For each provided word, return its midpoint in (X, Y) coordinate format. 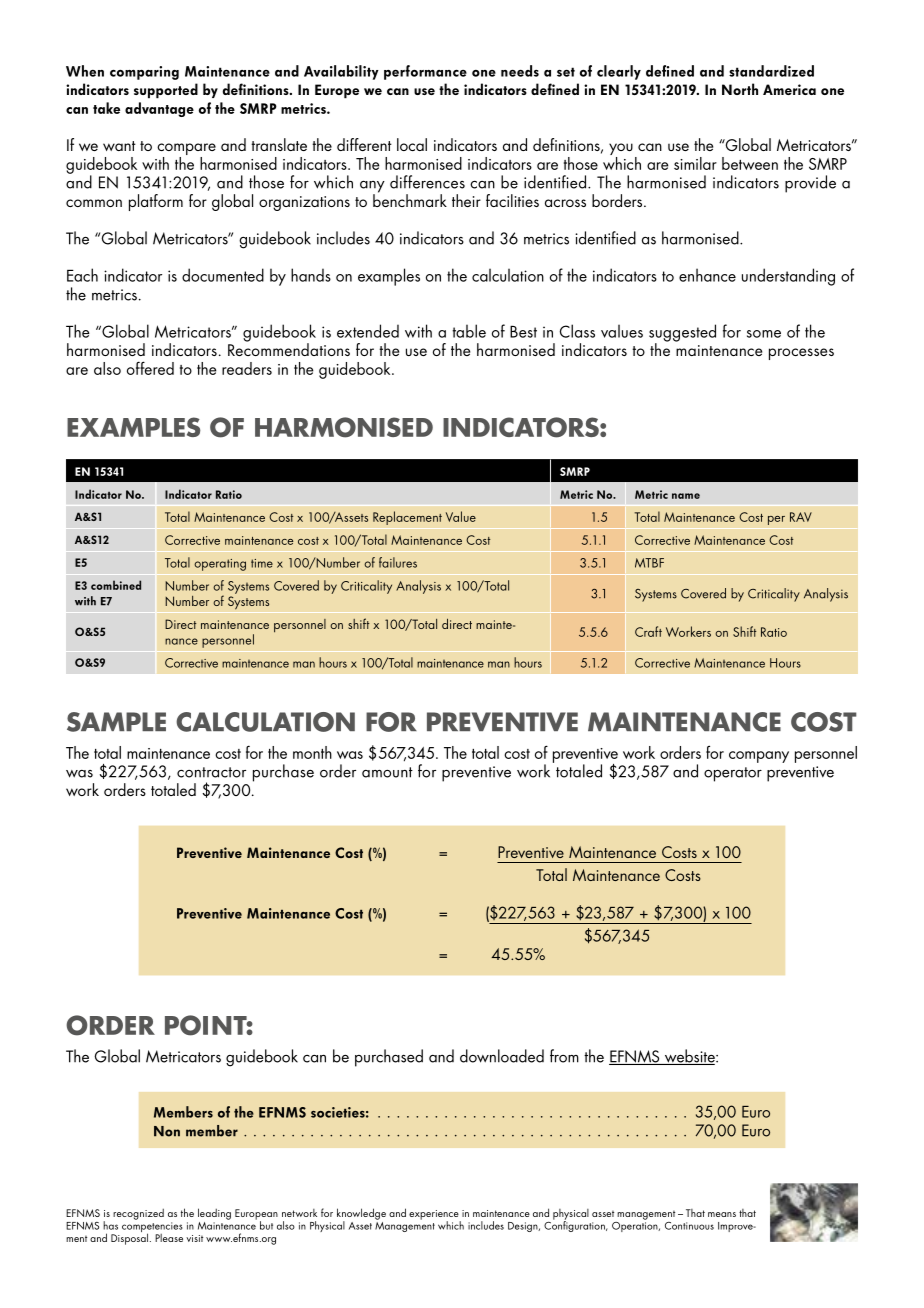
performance (425, 72)
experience (435, 1216)
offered (150, 368)
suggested (682, 334)
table (469, 331)
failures (398, 562)
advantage (159, 109)
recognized (138, 1214)
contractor (211, 772)
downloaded (502, 1056)
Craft (648, 631)
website (689, 1057)
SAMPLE (116, 722)
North (740, 89)
